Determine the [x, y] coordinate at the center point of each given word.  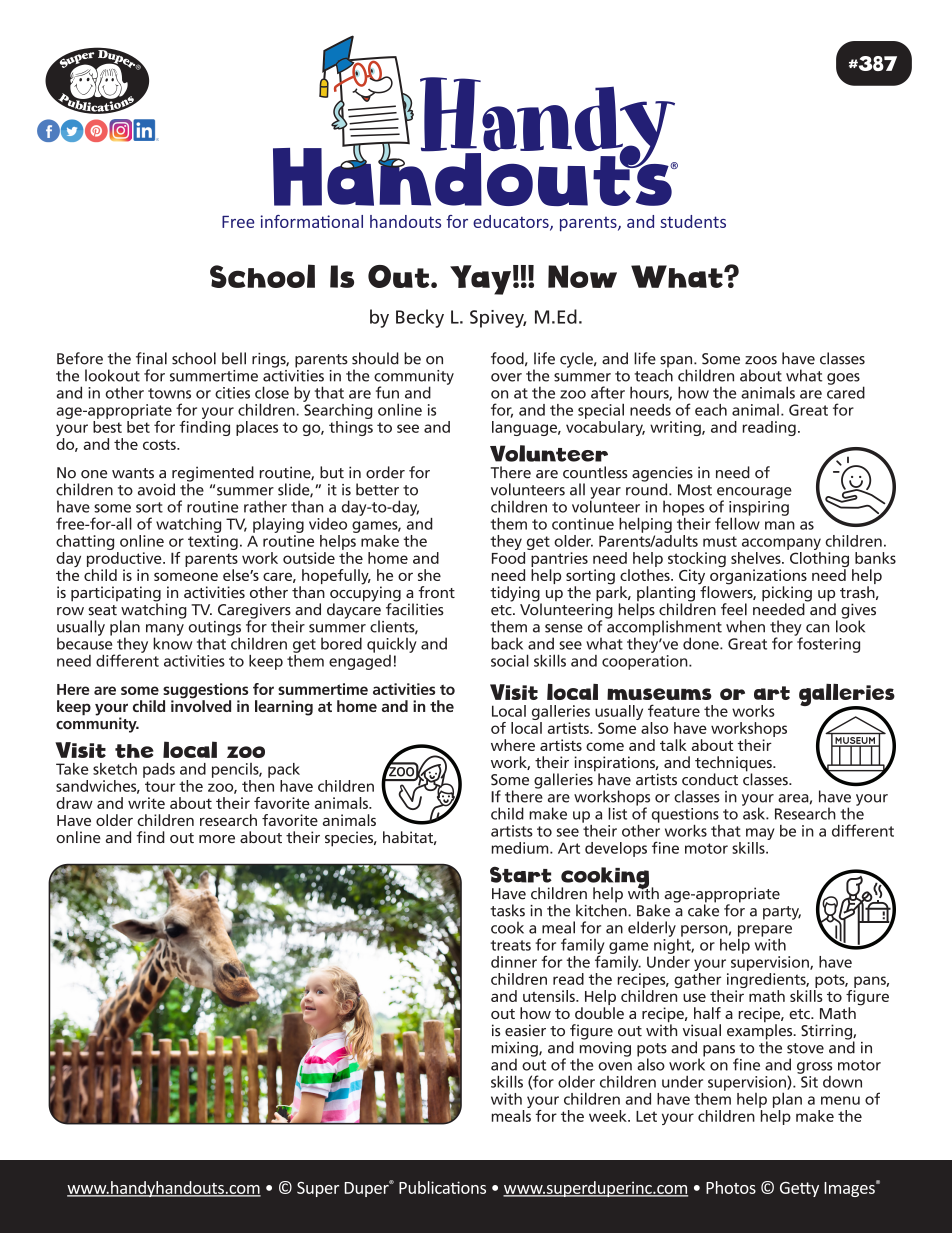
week [609, 1116]
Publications [442, 1187]
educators [512, 222]
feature [674, 710]
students [693, 221]
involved [201, 705]
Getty [799, 1189]
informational [312, 221]
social [510, 660]
